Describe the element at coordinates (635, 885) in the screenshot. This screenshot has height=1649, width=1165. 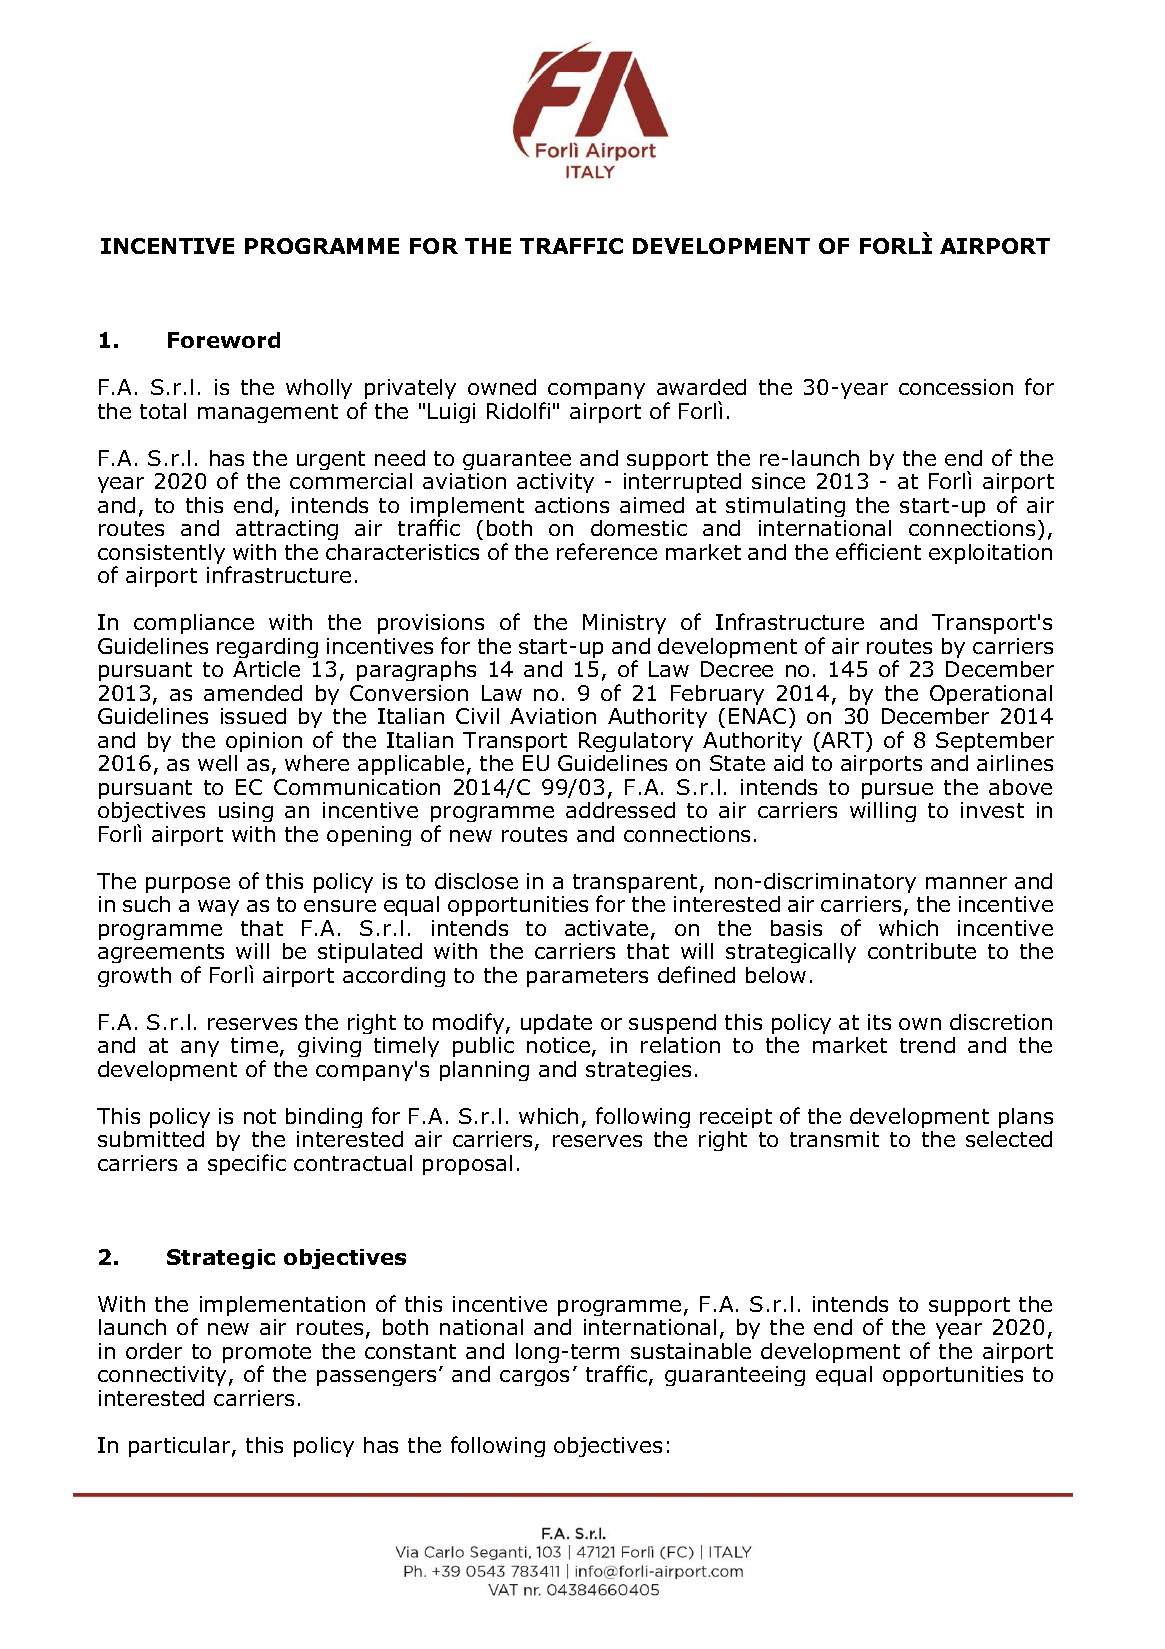
I see `transparent` at that location.
